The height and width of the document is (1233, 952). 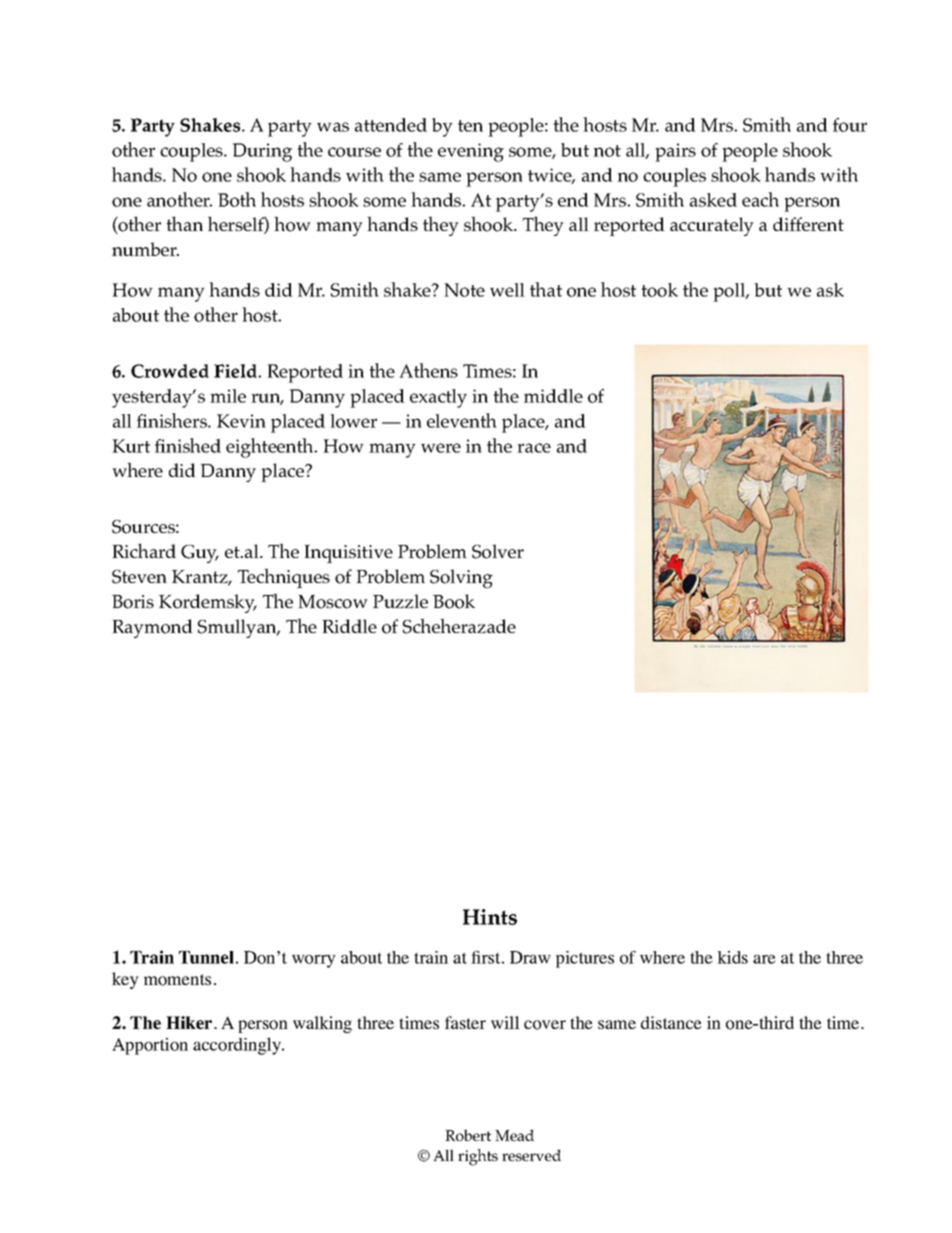 What do you see at coordinates (659, 290) in the document?
I see `took` at bounding box center [659, 290].
